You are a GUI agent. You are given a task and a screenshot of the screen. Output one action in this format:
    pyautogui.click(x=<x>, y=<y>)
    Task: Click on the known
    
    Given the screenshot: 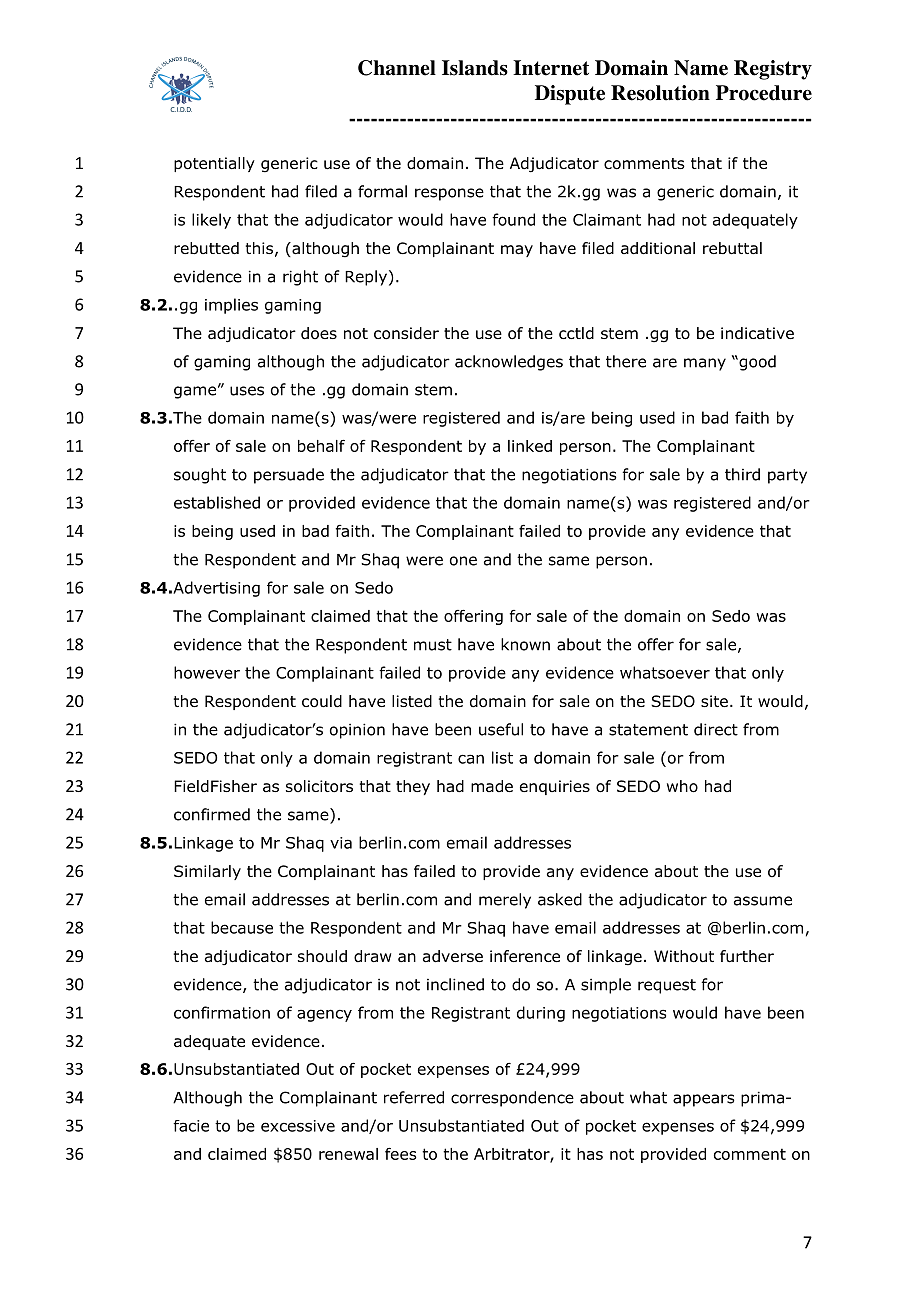 What is the action you would take?
    pyautogui.click(x=525, y=644)
